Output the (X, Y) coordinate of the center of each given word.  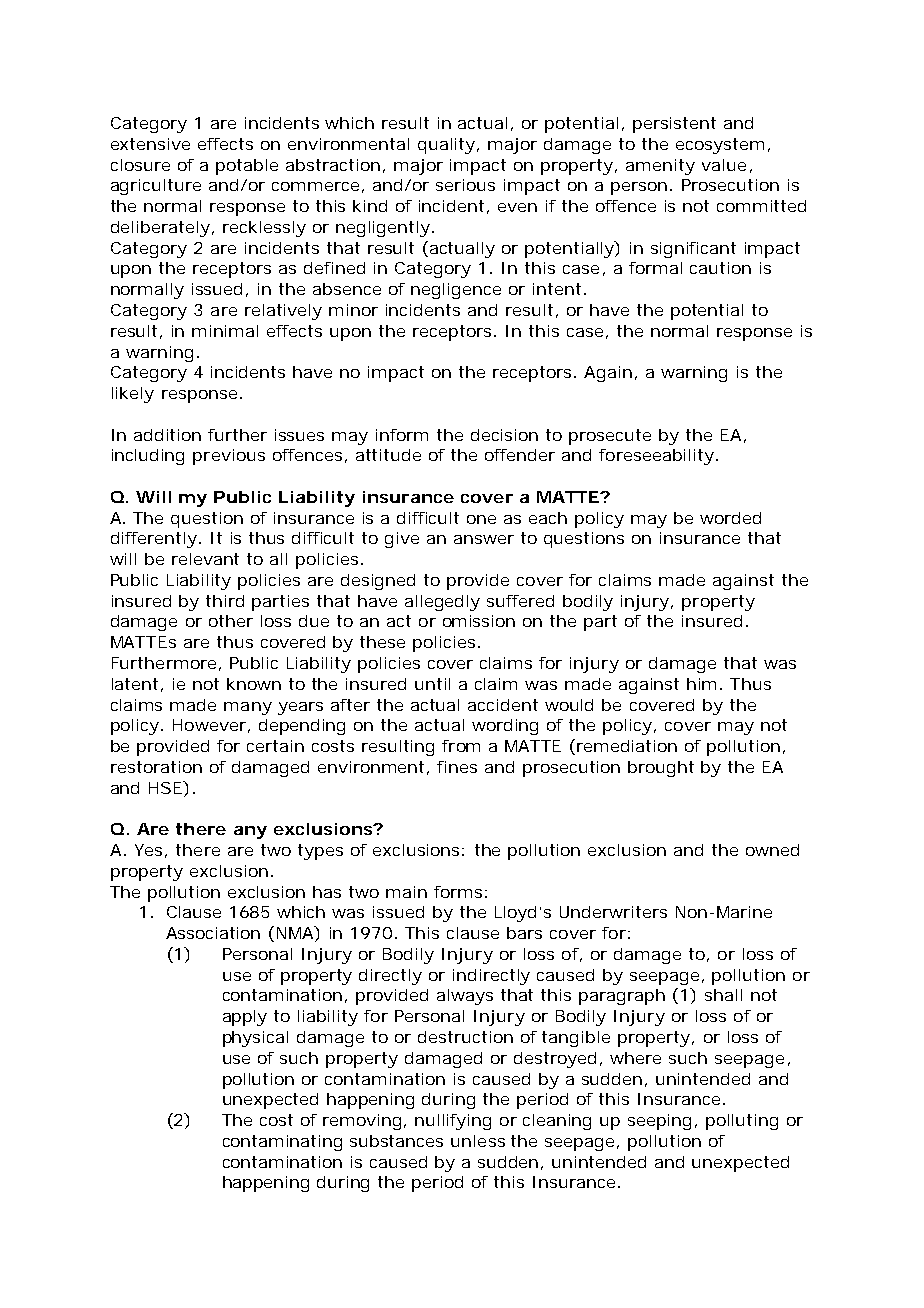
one (481, 519)
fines (457, 767)
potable (247, 167)
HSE (166, 787)
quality (448, 146)
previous (229, 457)
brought (661, 769)
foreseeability (656, 457)
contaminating (282, 1143)
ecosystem (720, 146)
